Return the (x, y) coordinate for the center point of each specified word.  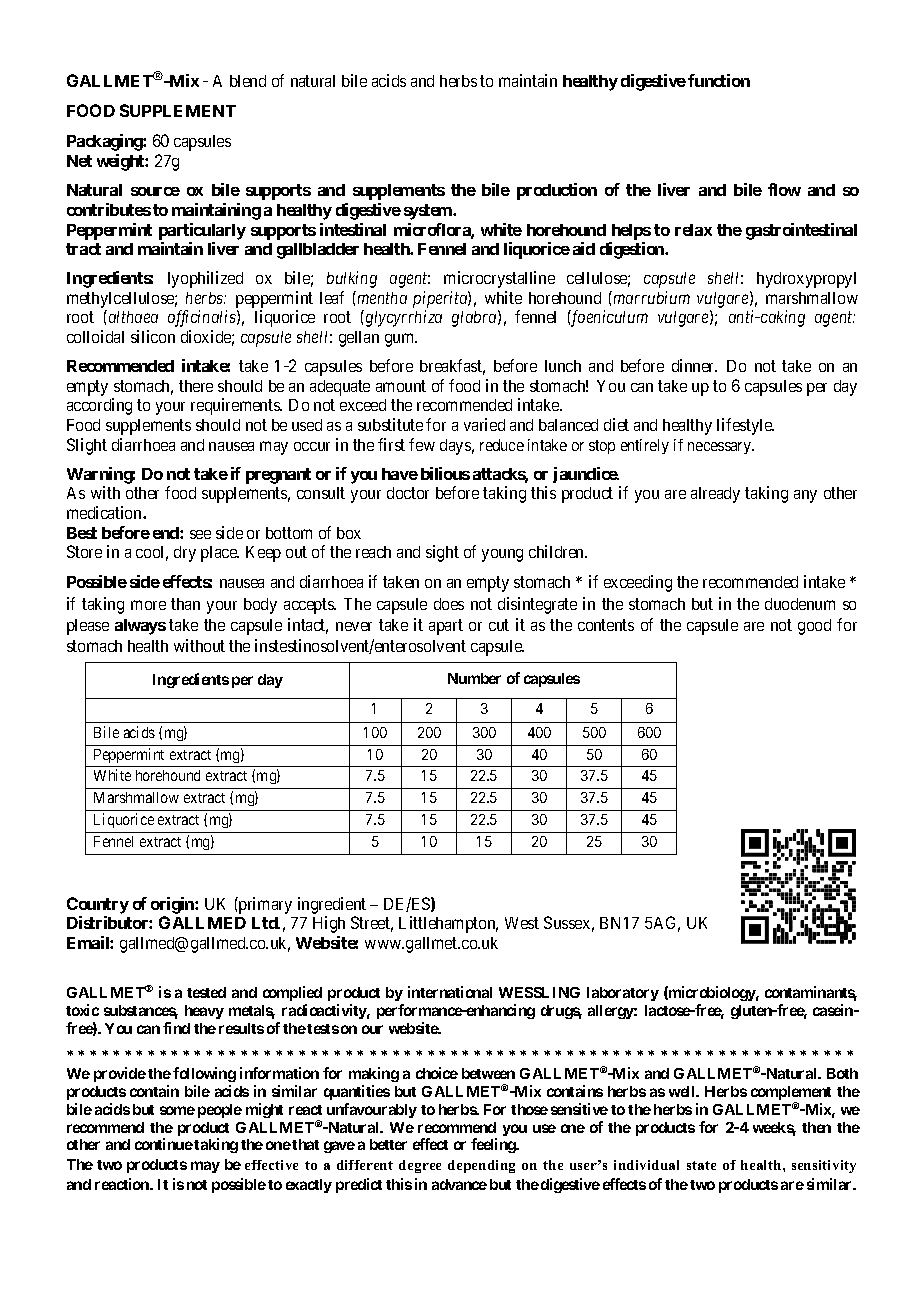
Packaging (105, 142)
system (429, 212)
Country (98, 905)
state (701, 1165)
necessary (720, 448)
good (814, 627)
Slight (87, 446)
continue (164, 1144)
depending (481, 1166)
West (522, 923)
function (719, 80)
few (422, 444)
